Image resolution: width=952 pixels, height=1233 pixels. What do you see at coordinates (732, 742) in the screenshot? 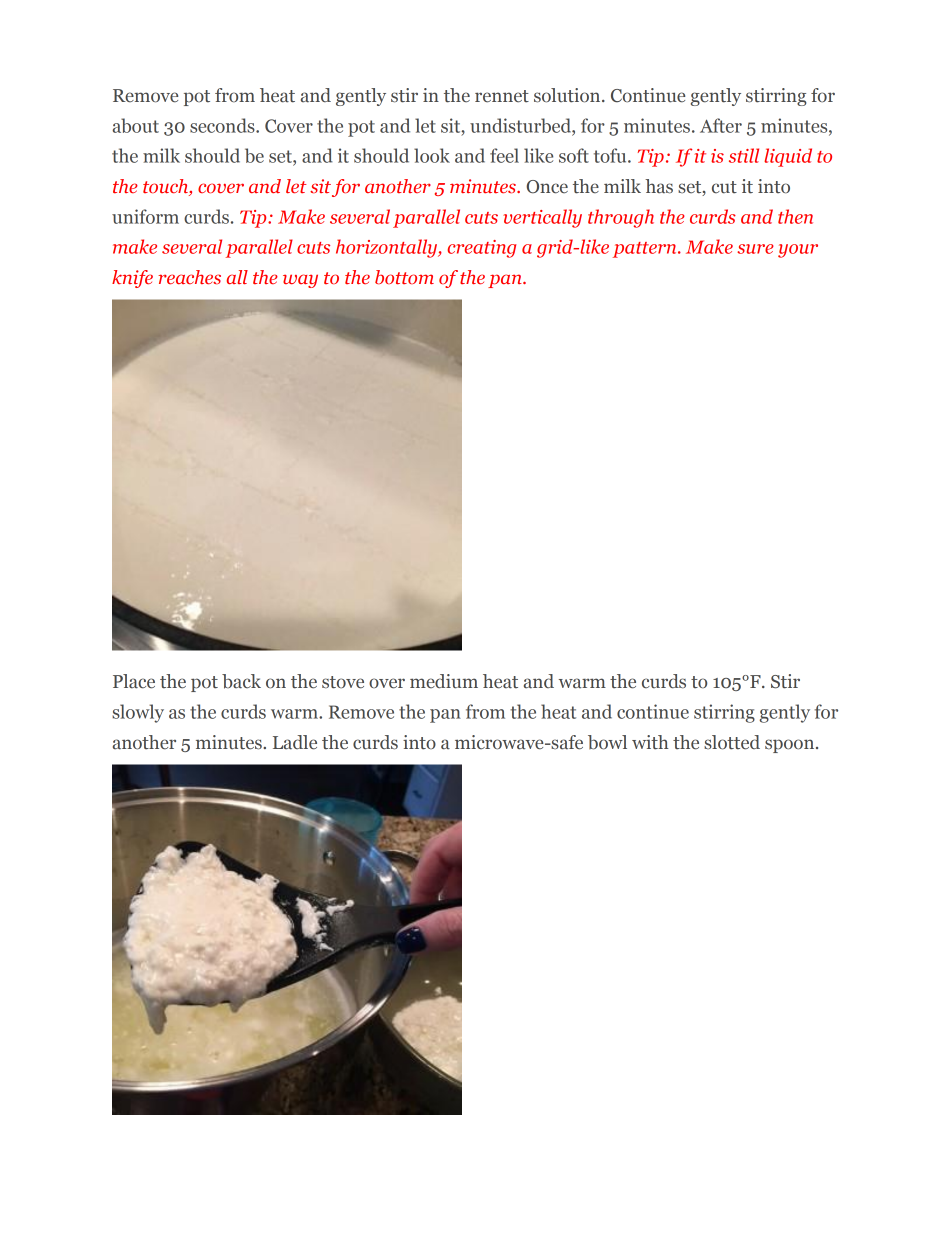
I see `slotted` at bounding box center [732, 742].
